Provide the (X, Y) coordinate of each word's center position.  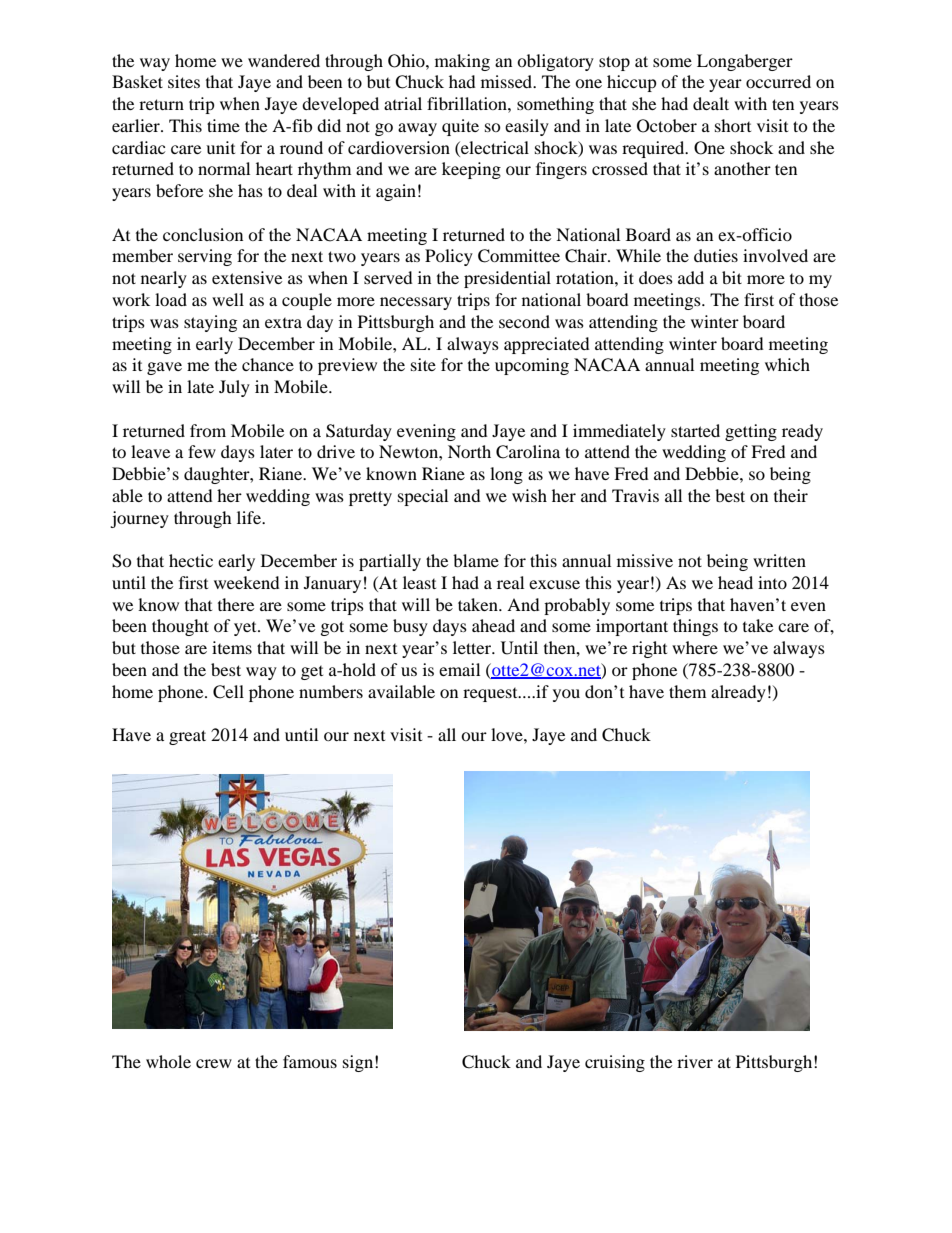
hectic (191, 560)
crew (214, 1063)
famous (310, 1061)
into (772, 582)
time (223, 125)
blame (476, 560)
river (695, 1061)
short (733, 125)
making (462, 62)
